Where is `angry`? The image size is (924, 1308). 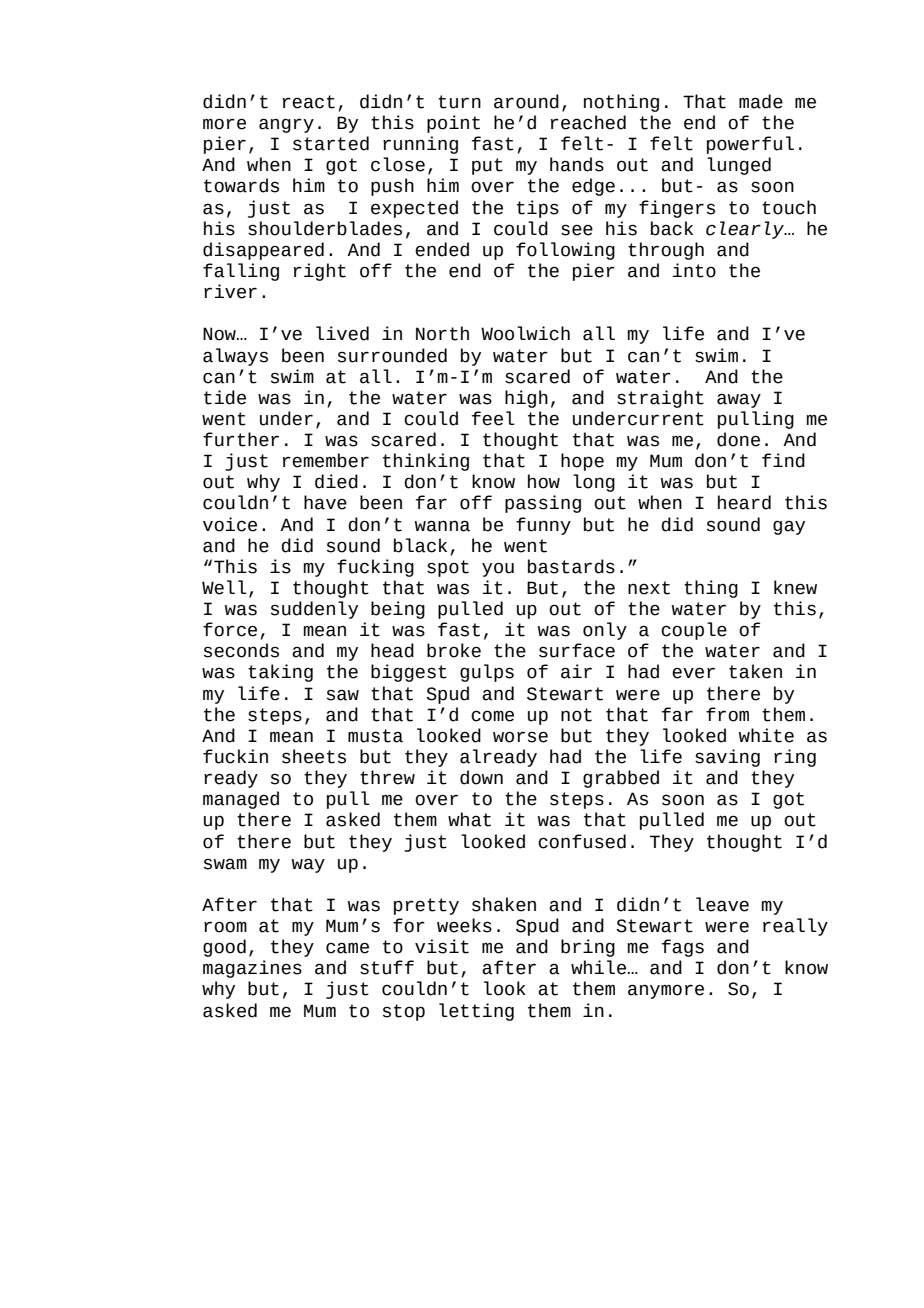
angry is located at coordinates (286, 125).
